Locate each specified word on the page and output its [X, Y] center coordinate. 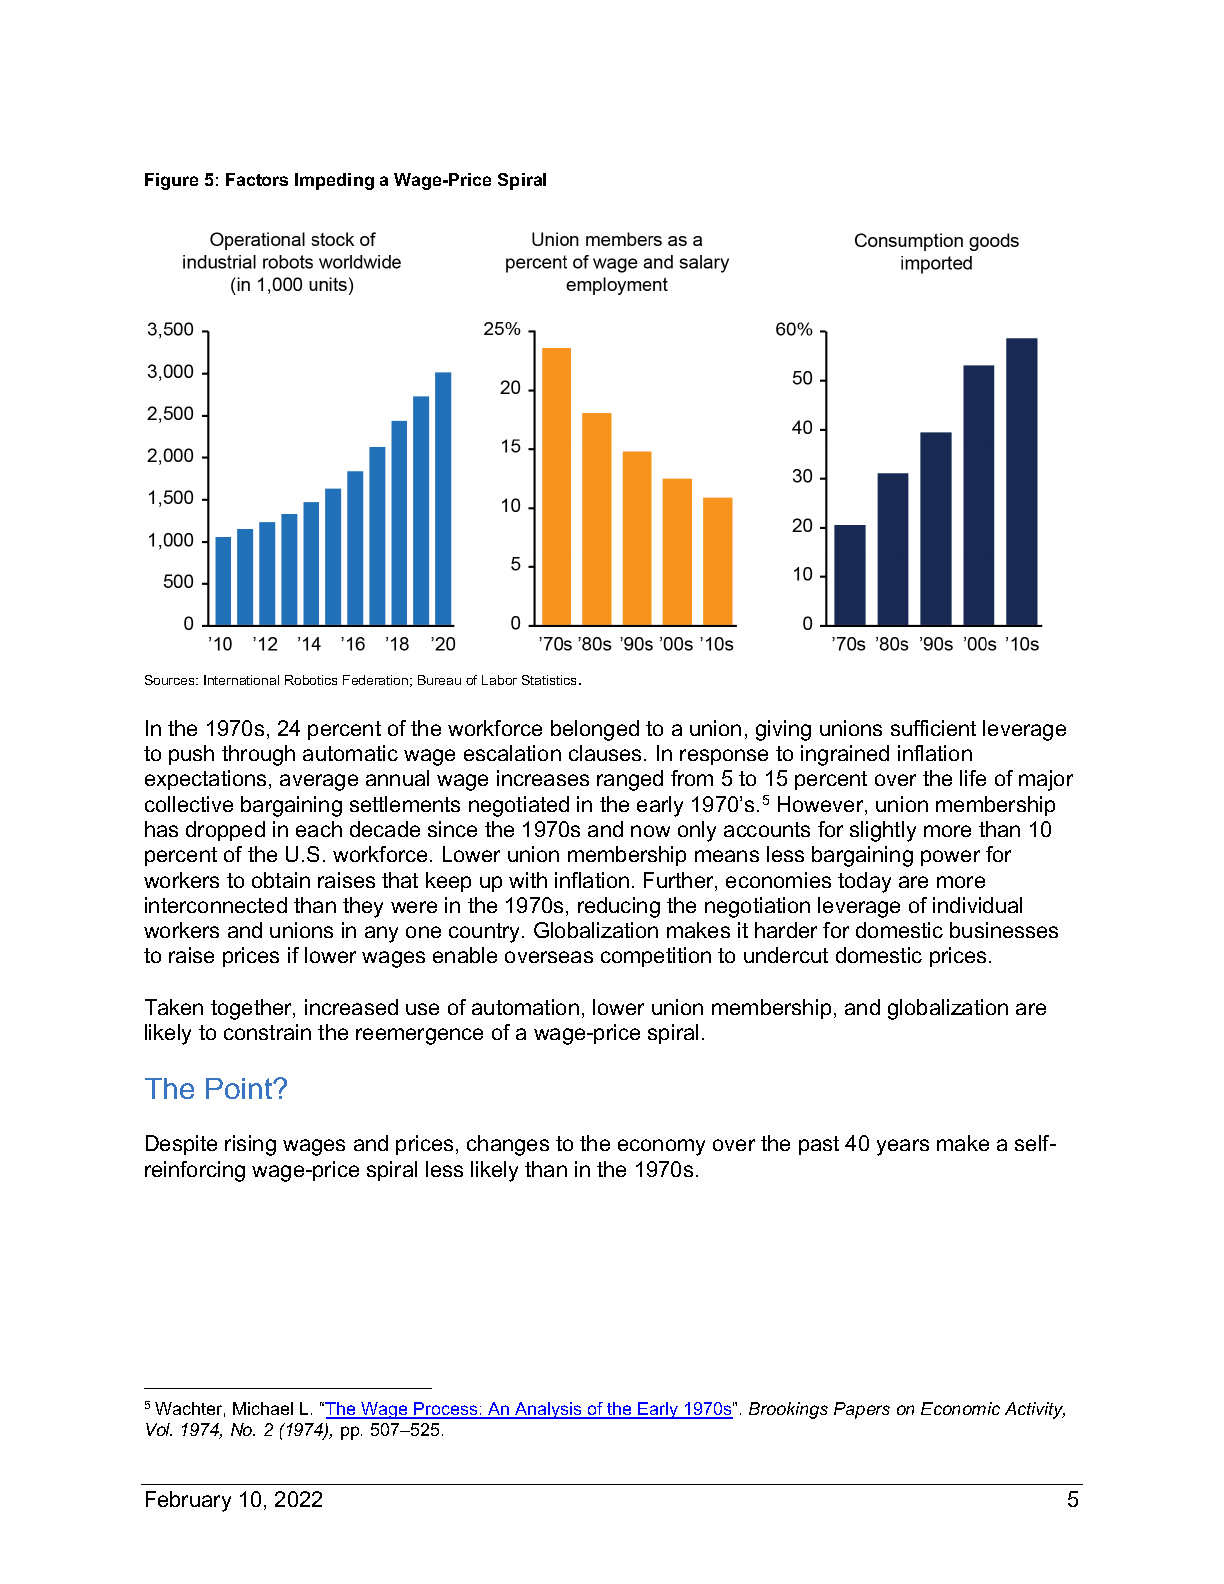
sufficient [933, 728]
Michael [263, 1408]
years [903, 1147]
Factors [257, 179]
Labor [499, 680]
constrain [267, 1032]
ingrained [845, 755]
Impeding [334, 181]
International [241, 680]
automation [525, 1007]
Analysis [548, 1410]
